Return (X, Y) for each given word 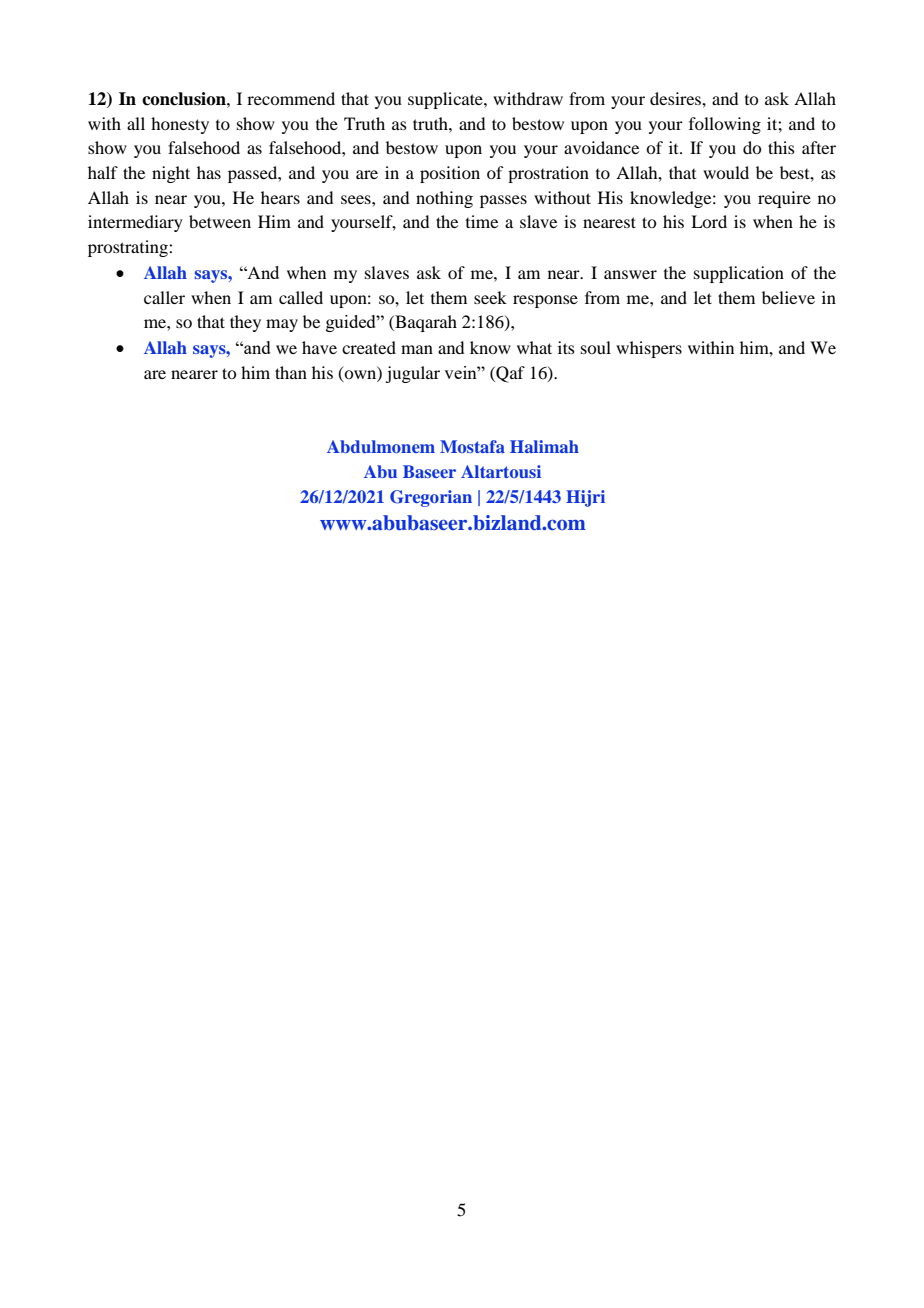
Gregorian (431, 498)
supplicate (446, 100)
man (417, 349)
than (291, 372)
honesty (180, 125)
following (725, 125)
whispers (649, 349)
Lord (709, 221)
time (482, 221)
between (220, 221)
